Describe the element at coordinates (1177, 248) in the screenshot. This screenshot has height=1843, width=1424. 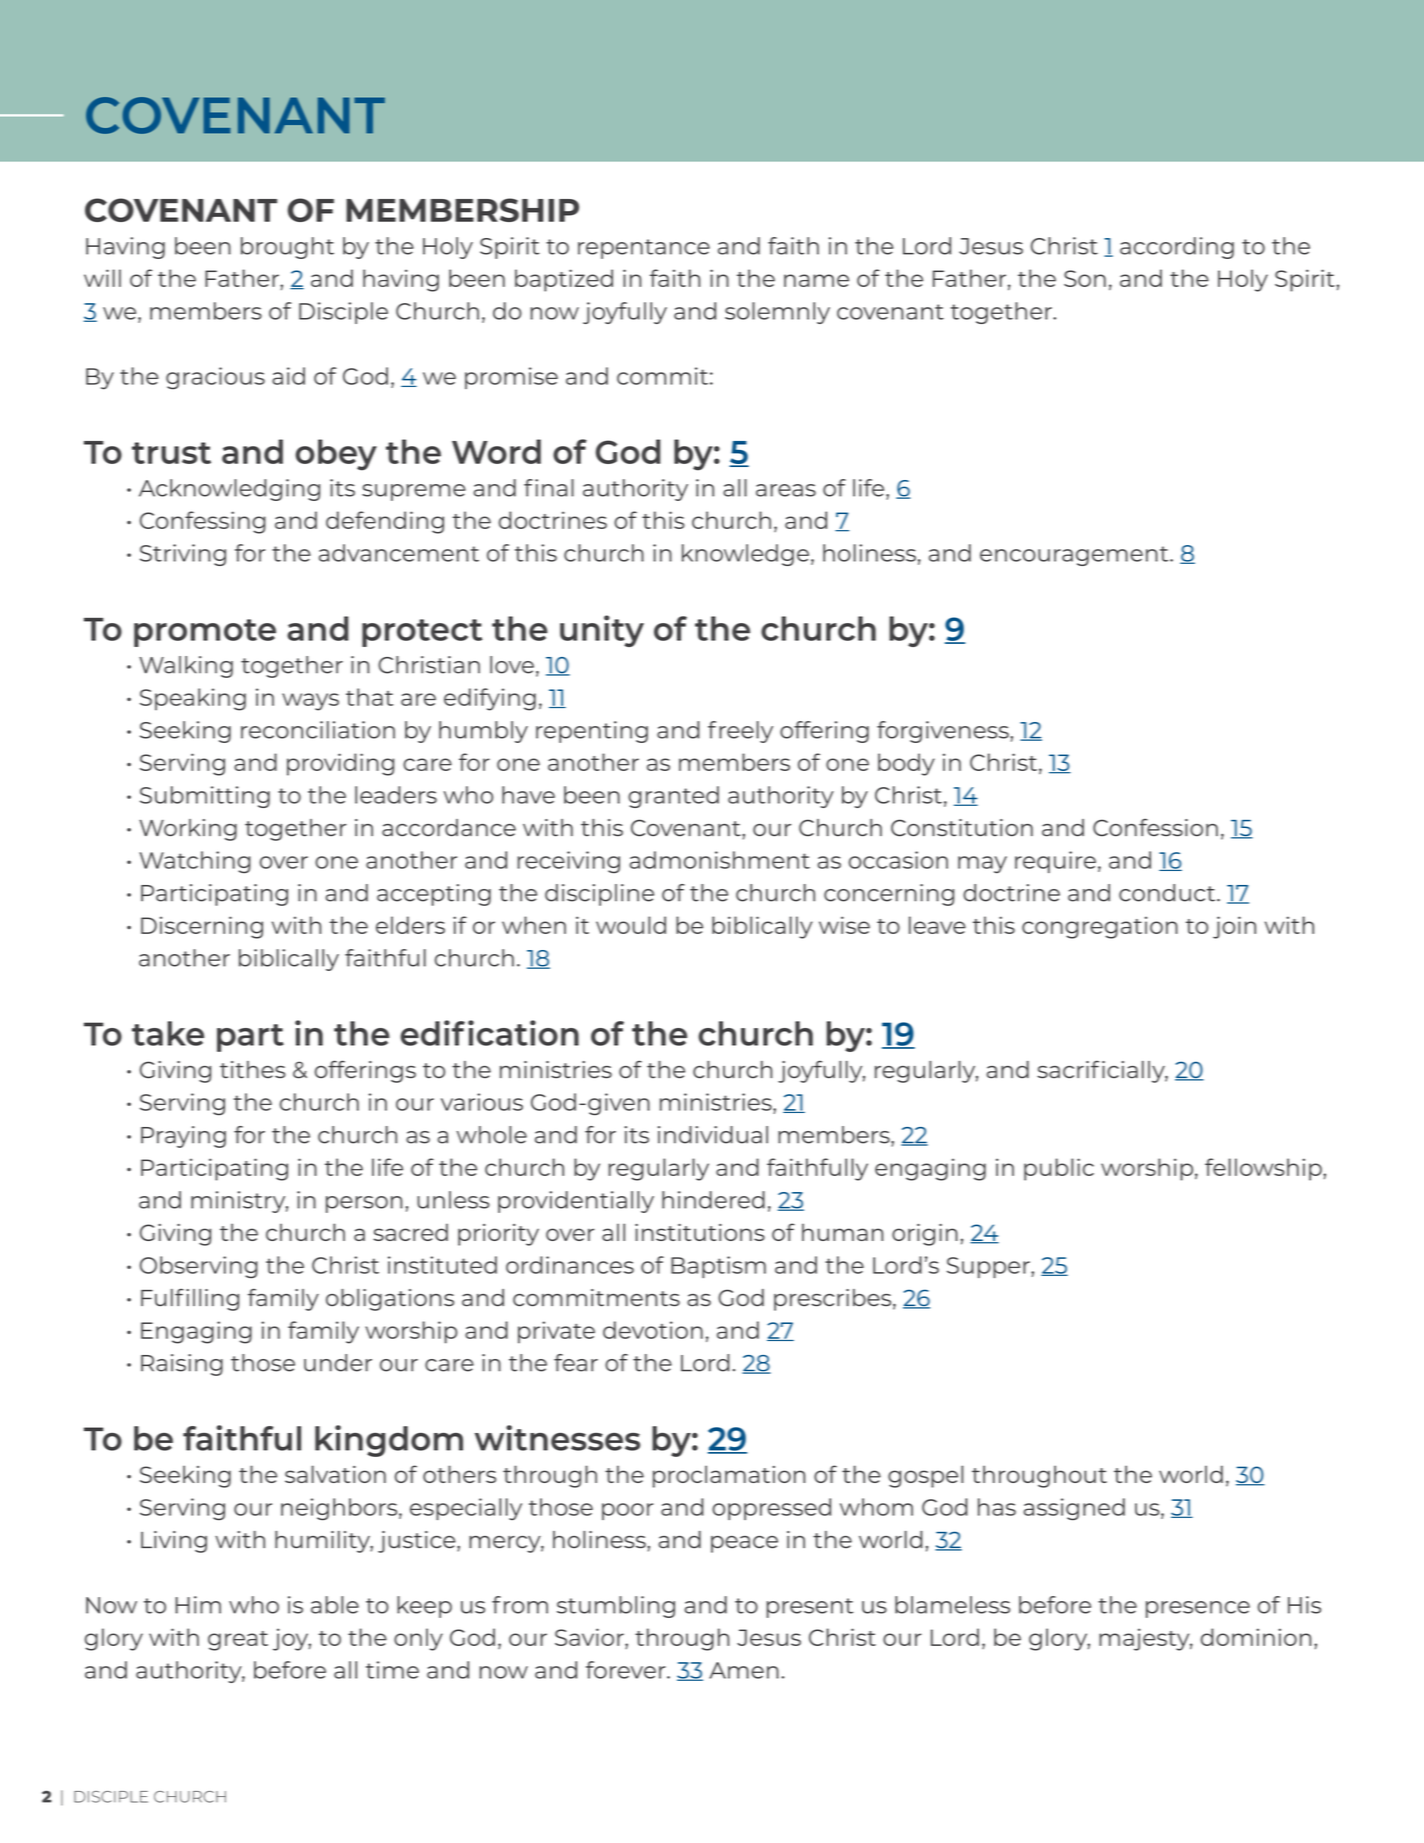
I see `according` at that location.
